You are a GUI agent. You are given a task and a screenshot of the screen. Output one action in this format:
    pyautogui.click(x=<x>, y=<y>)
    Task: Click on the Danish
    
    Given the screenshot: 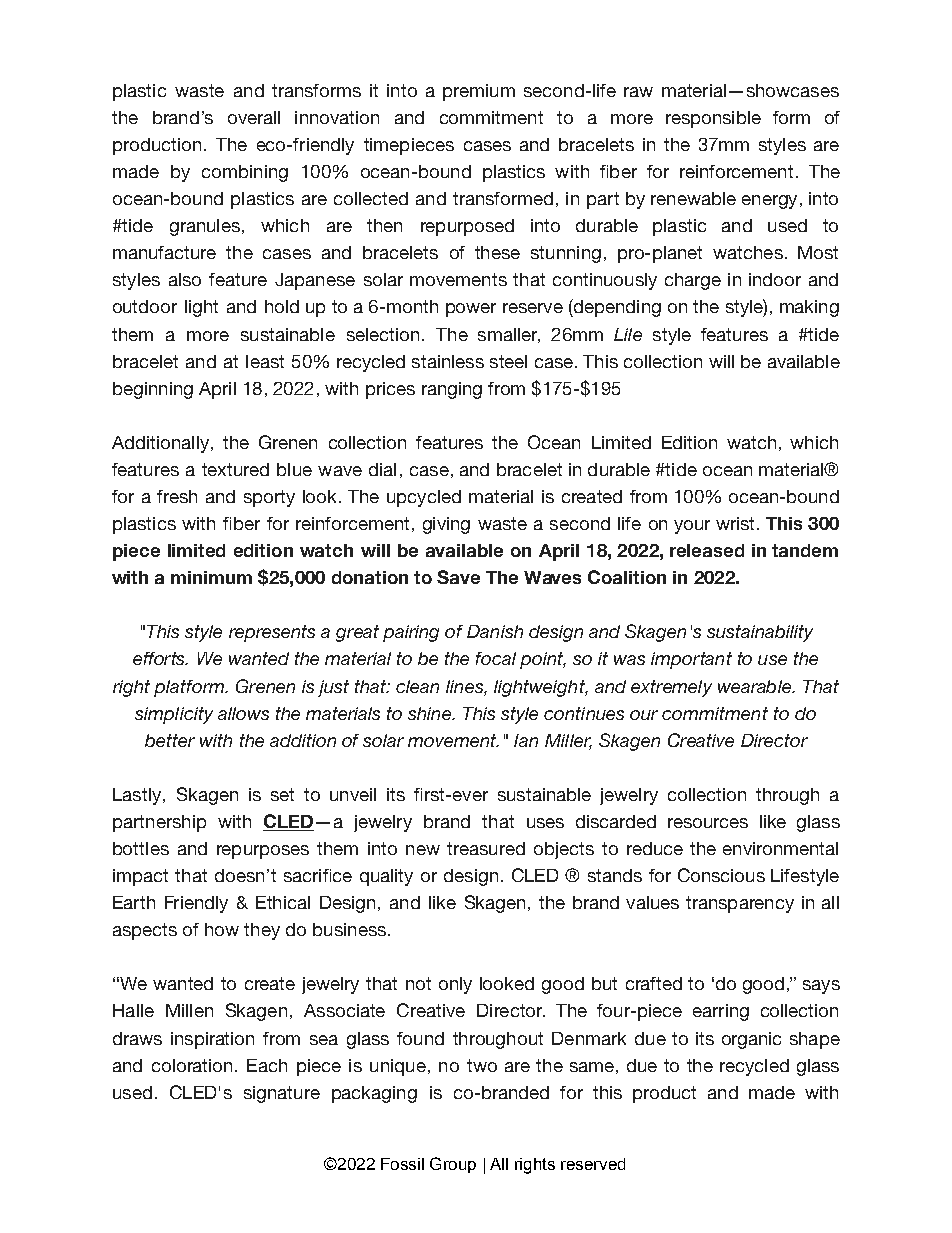 What is the action you would take?
    pyautogui.click(x=495, y=631)
